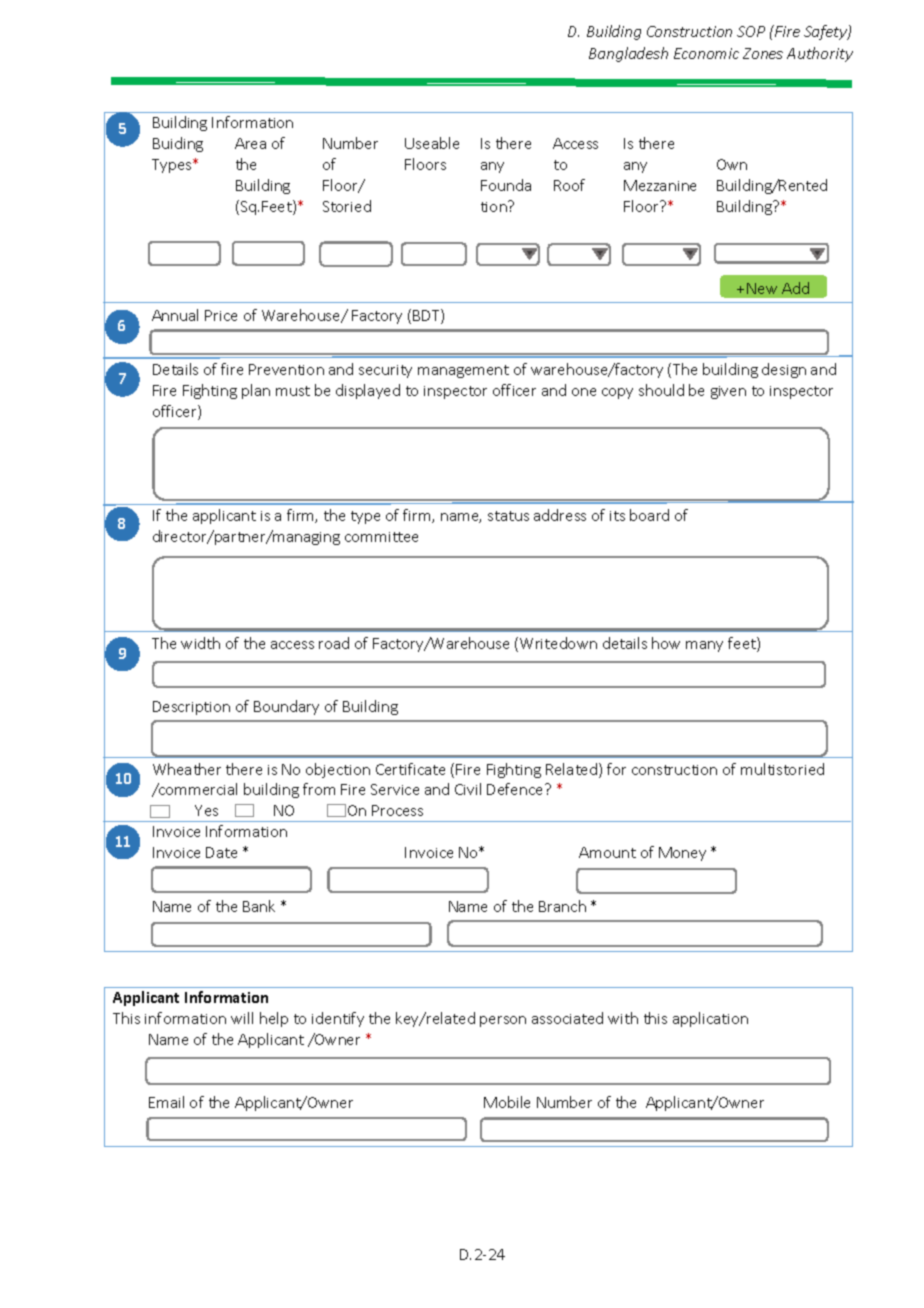 The height and width of the image is (1308, 924). I want to click on Area, so click(250, 143).
